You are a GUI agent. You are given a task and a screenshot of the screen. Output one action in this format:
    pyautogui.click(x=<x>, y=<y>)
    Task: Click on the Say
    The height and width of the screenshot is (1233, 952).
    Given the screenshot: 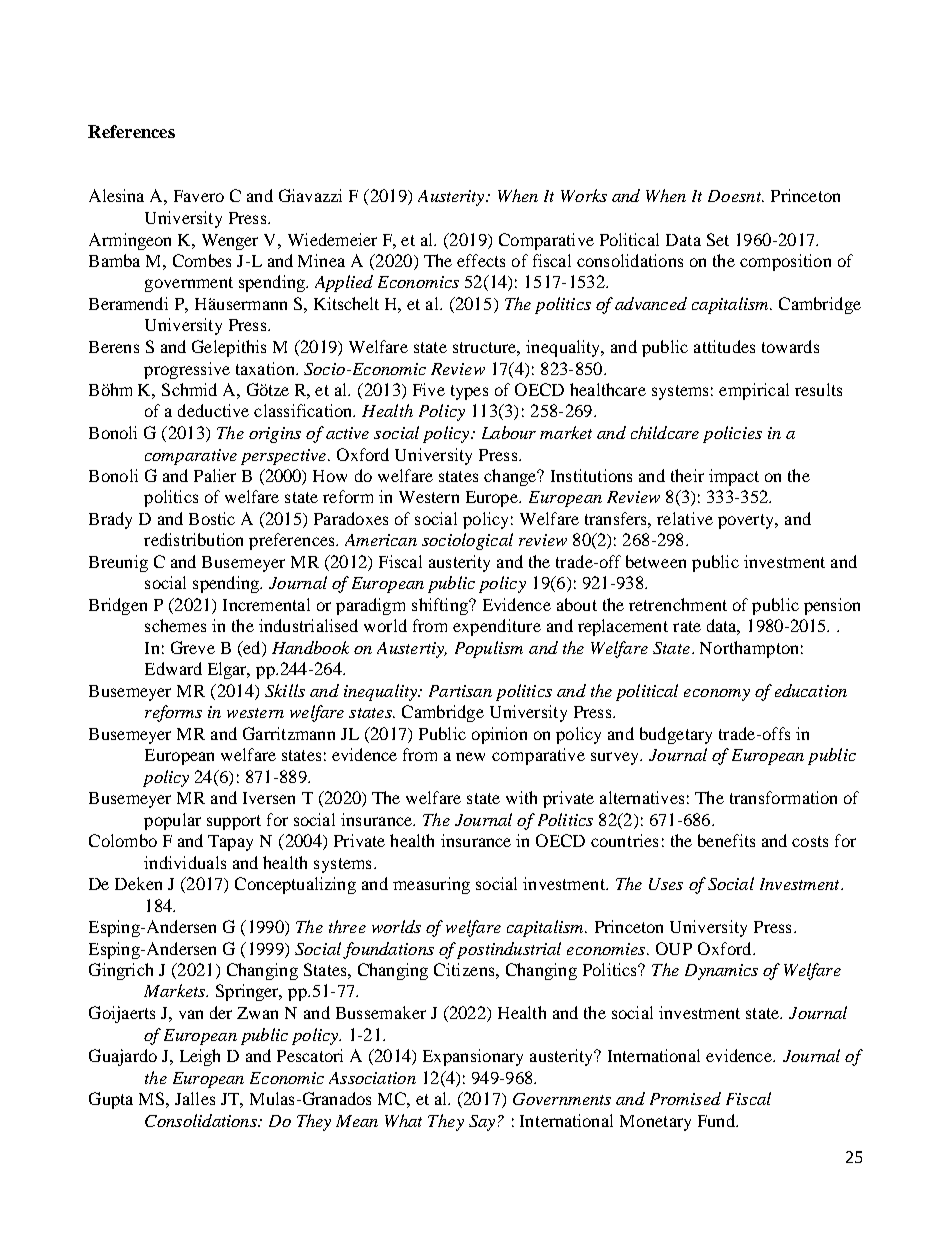 What is the action you would take?
    pyautogui.click(x=482, y=1123)
